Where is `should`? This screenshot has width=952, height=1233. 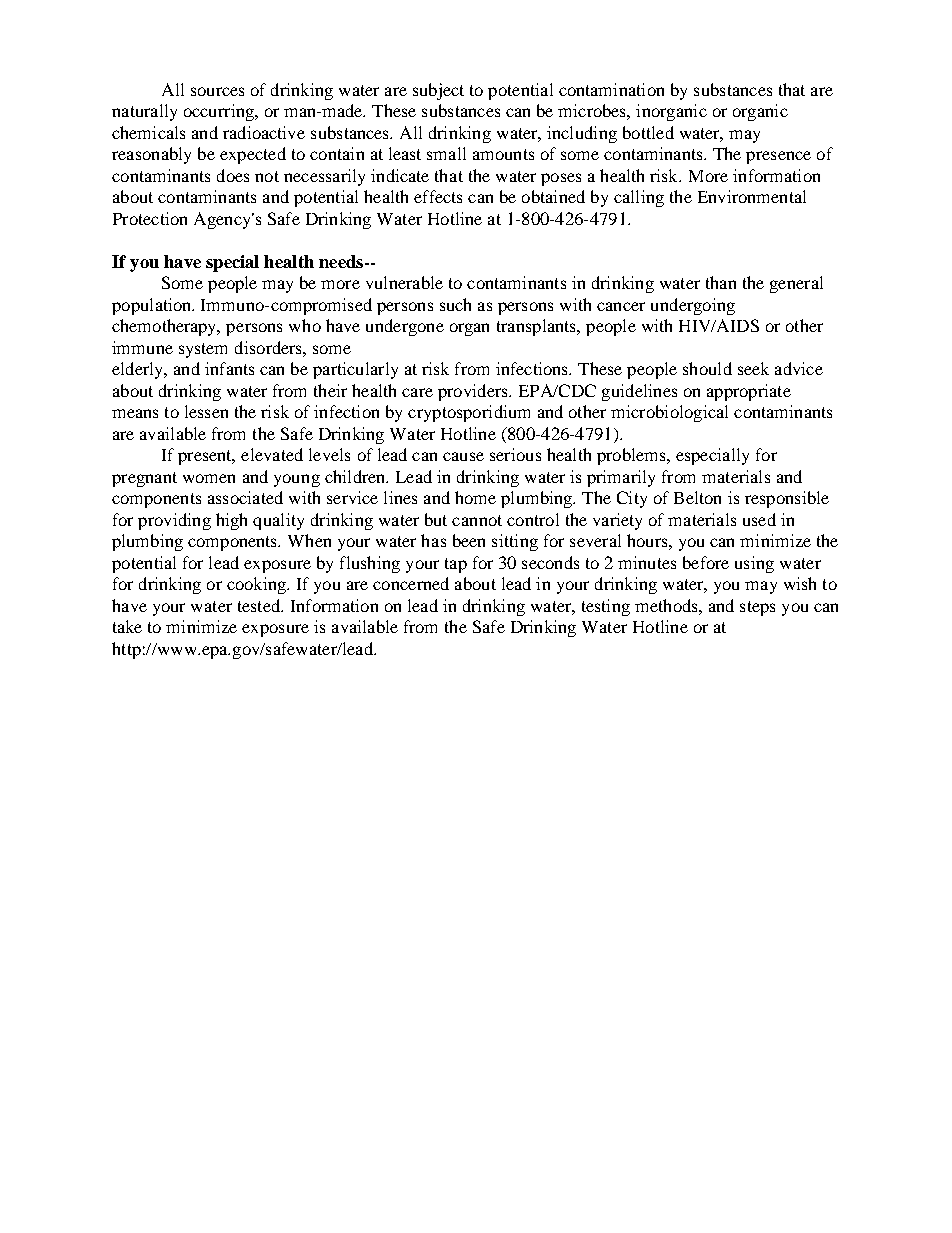
should is located at coordinates (707, 368).
